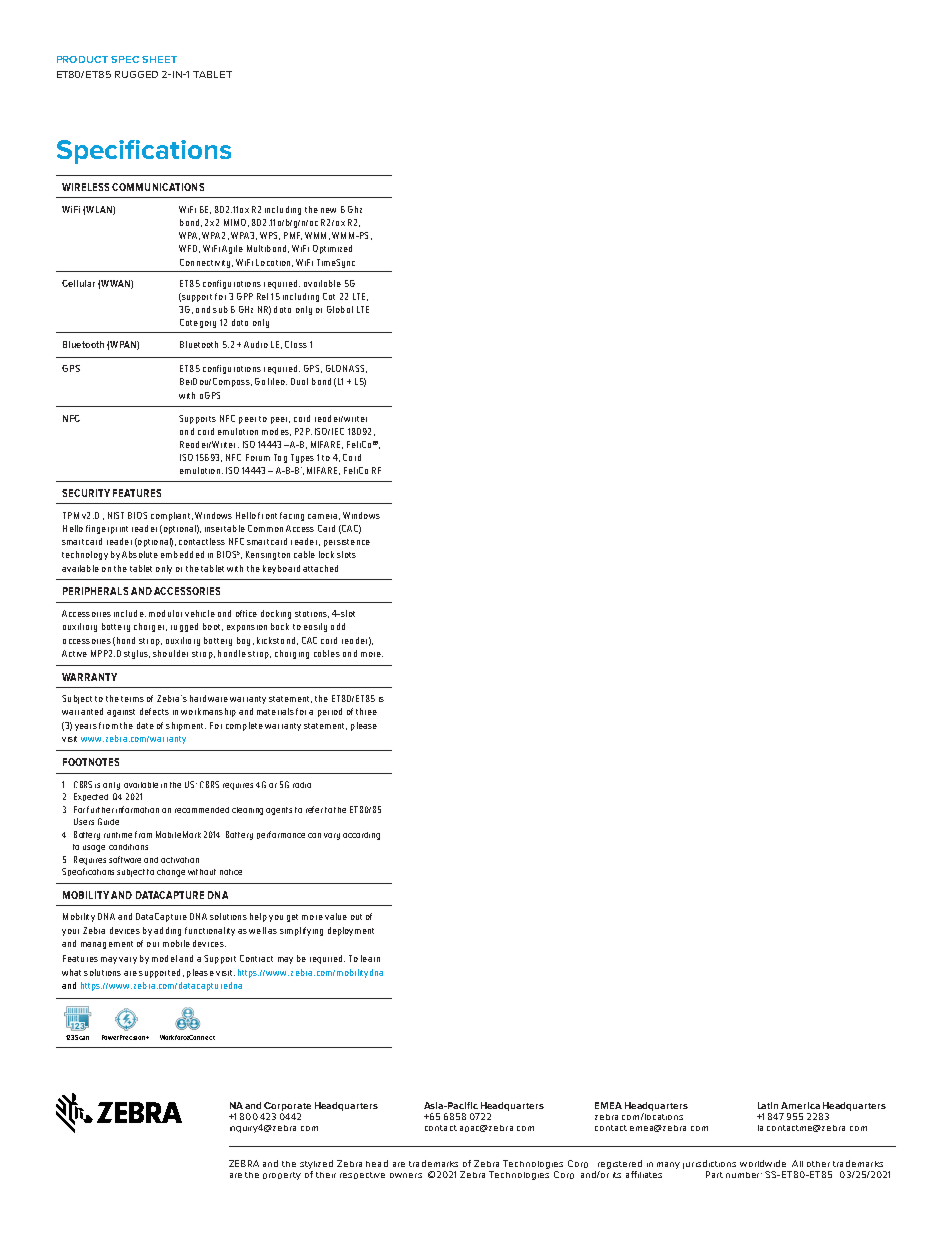 This screenshot has width=952, height=1233. Describe the element at coordinates (332, 249) in the screenshot. I see `Optimized` at that location.
